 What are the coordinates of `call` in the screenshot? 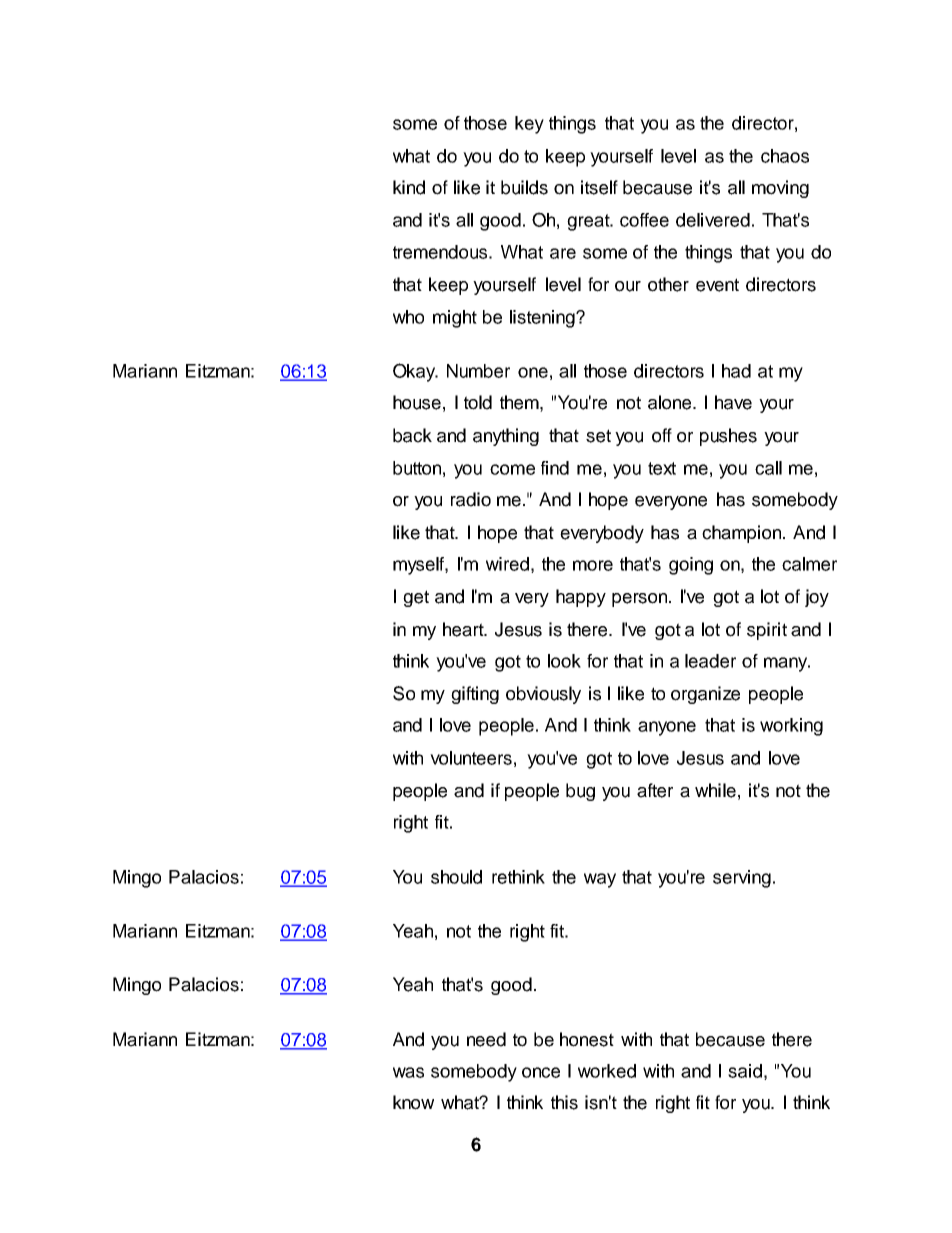 It's located at (768, 468).
